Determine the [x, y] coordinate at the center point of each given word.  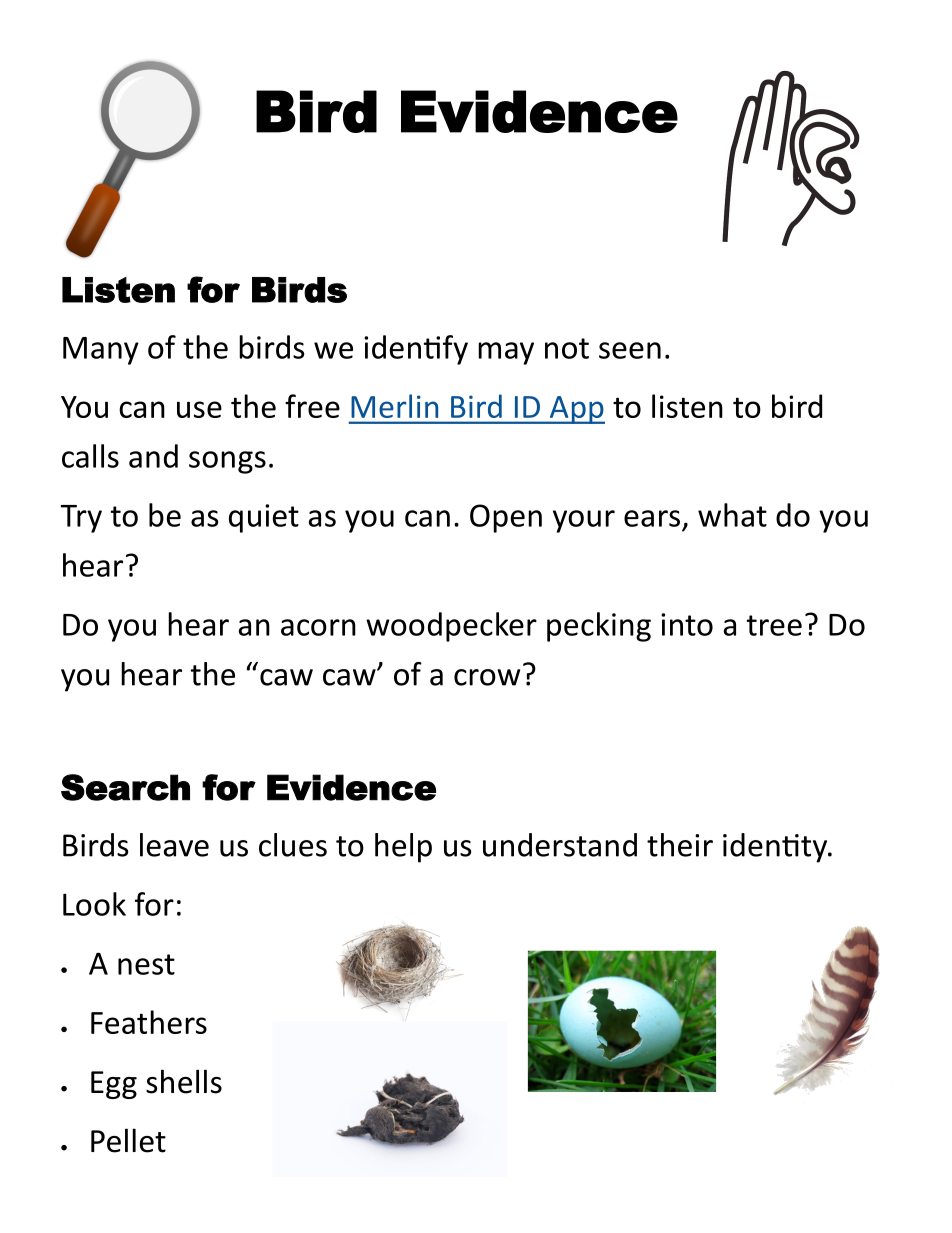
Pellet [128, 1140]
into [687, 624]
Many [101, 351]
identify [416, 350]
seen [630, 350]
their [680, 845]
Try [81, 519]
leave [174, 845]
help [403, 848]
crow [487, 677]
